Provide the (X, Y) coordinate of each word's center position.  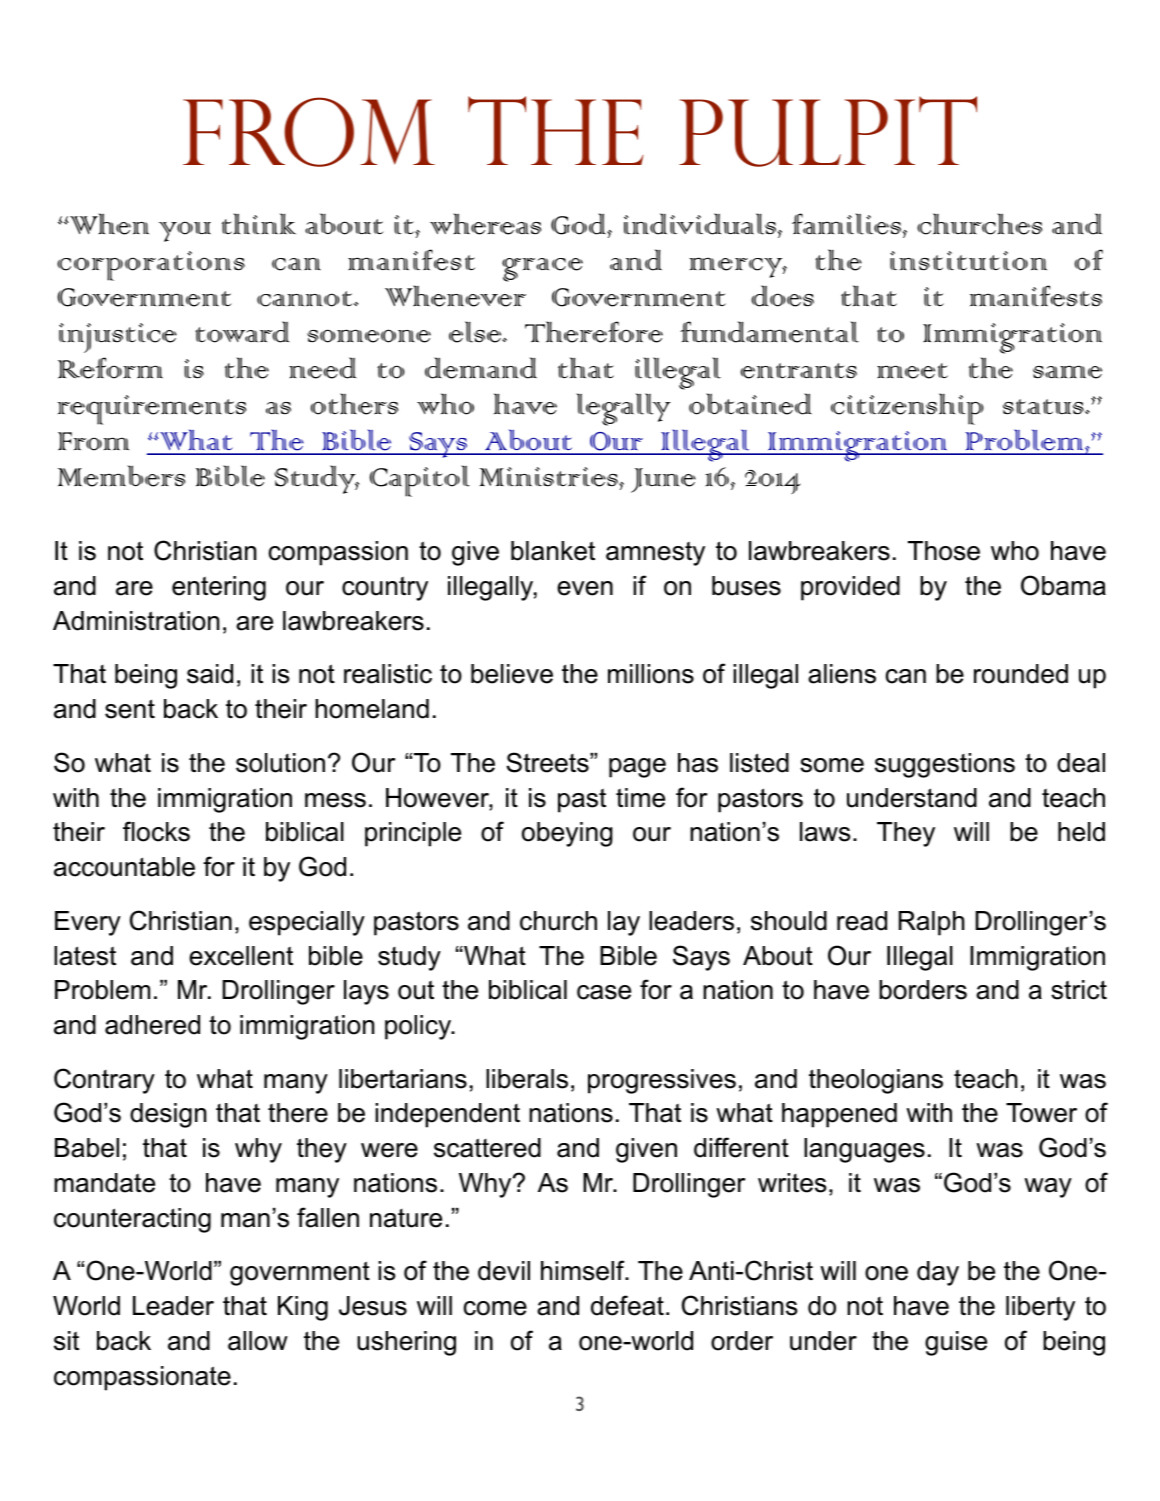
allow (258, 1341)
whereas (485, 224)
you (185, 232)
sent (130, 709)
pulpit (828, 131)
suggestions (945, 765)
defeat (627, 1305)
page (637, 768)
